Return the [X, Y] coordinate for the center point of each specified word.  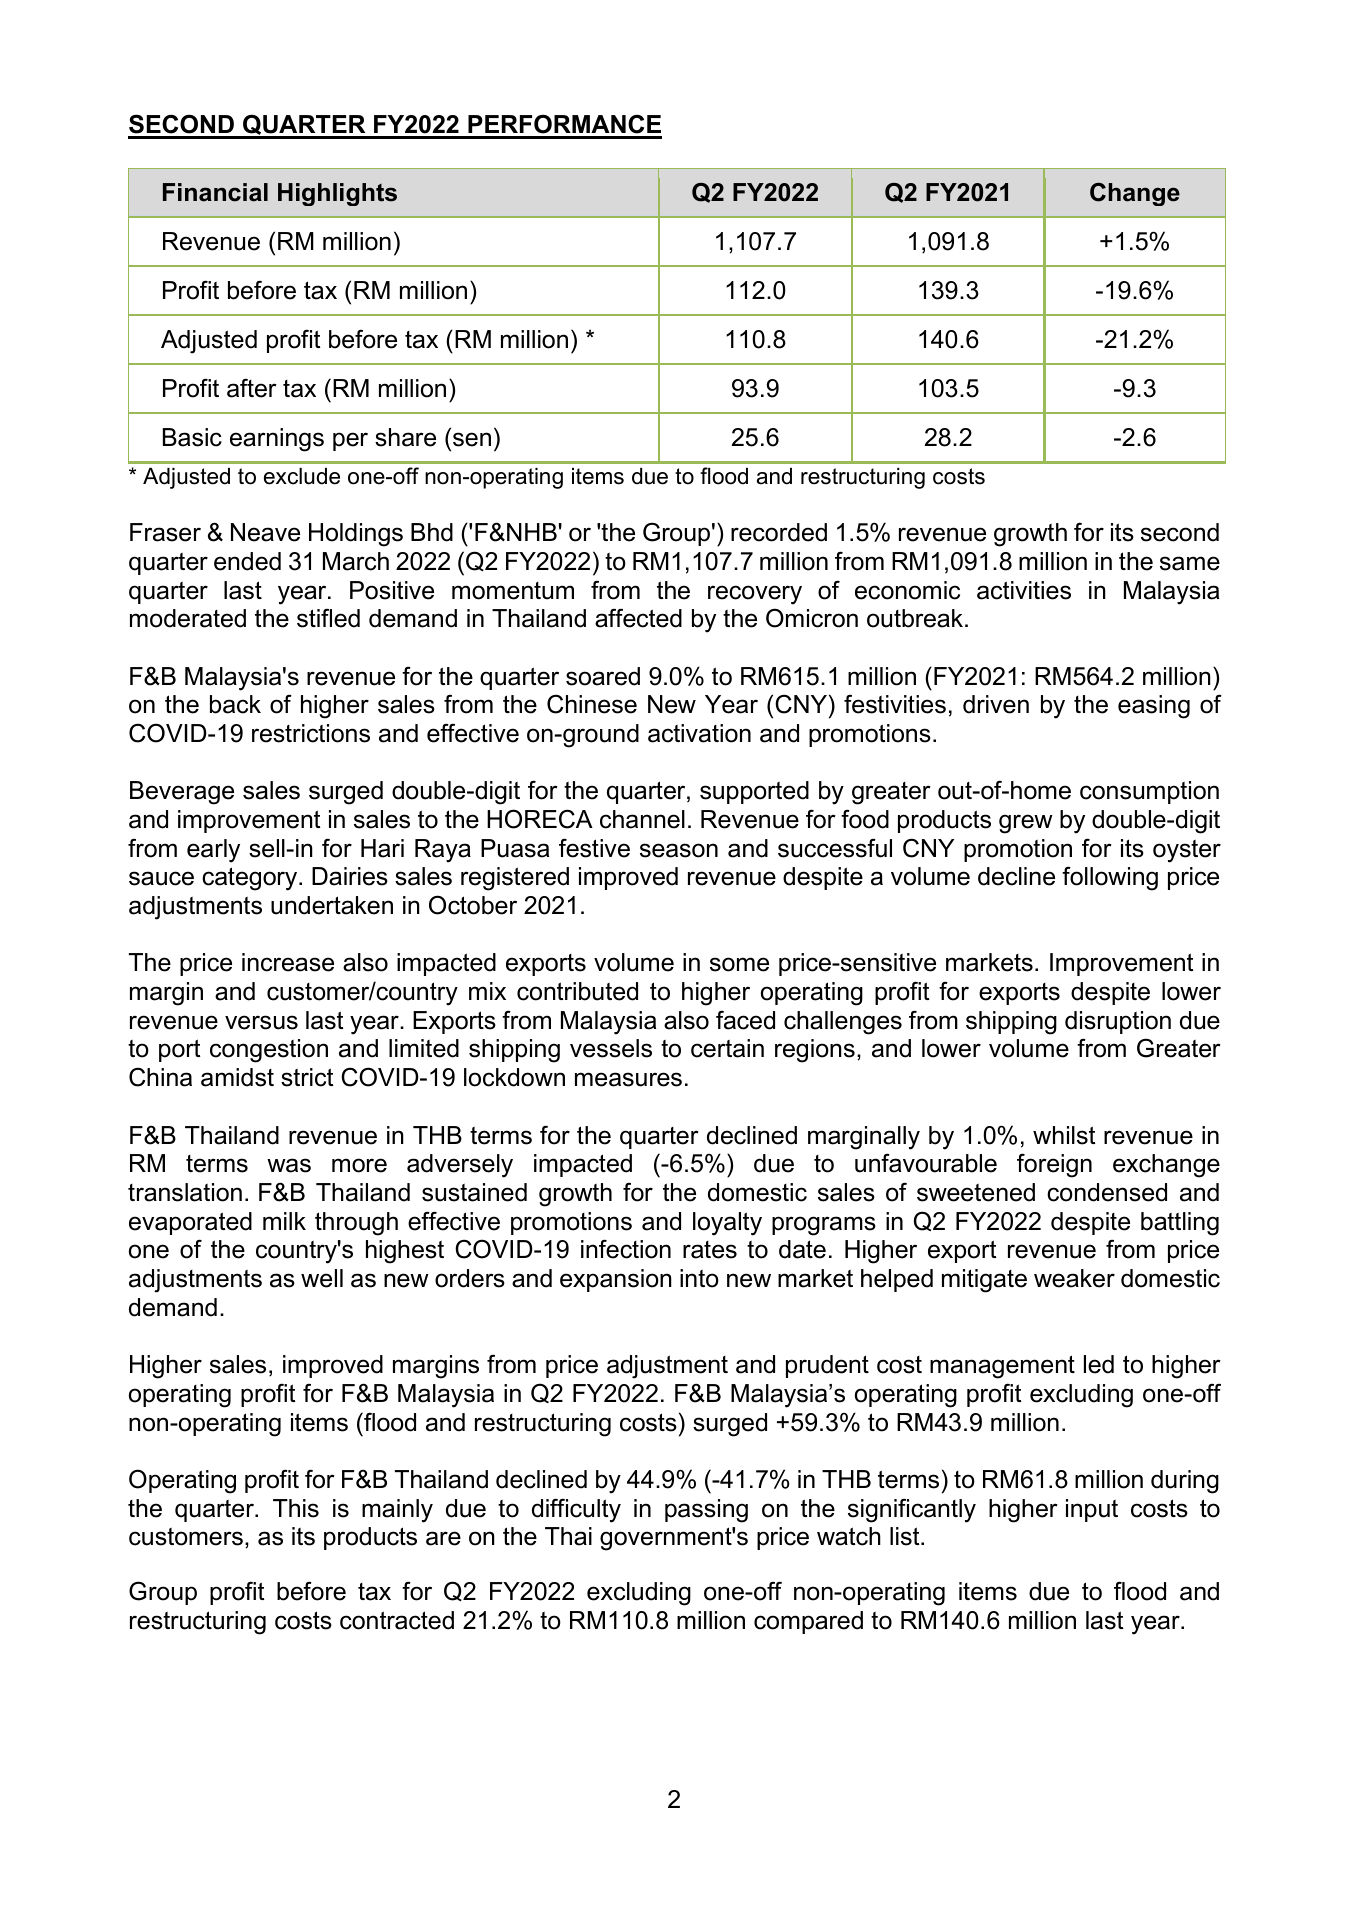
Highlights [337, 194]
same [1190, 563]
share [405, 437]
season [679, 850]
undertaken [332, 905]
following [1110, 878]
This [296, 1508]
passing [706, 1511]
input [1092, 1510]
